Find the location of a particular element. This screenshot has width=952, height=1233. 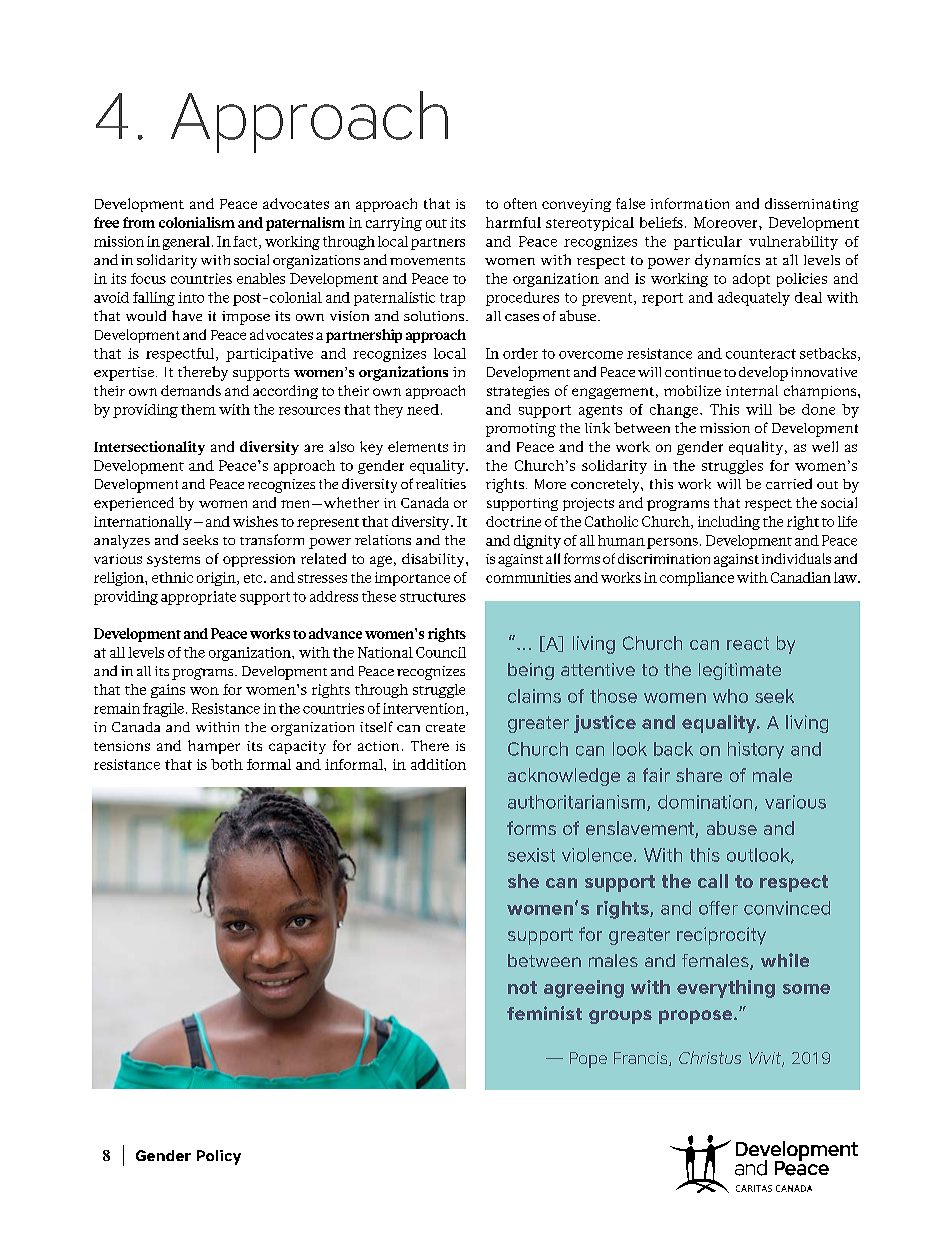

including is located at coordinates (729, 523).
